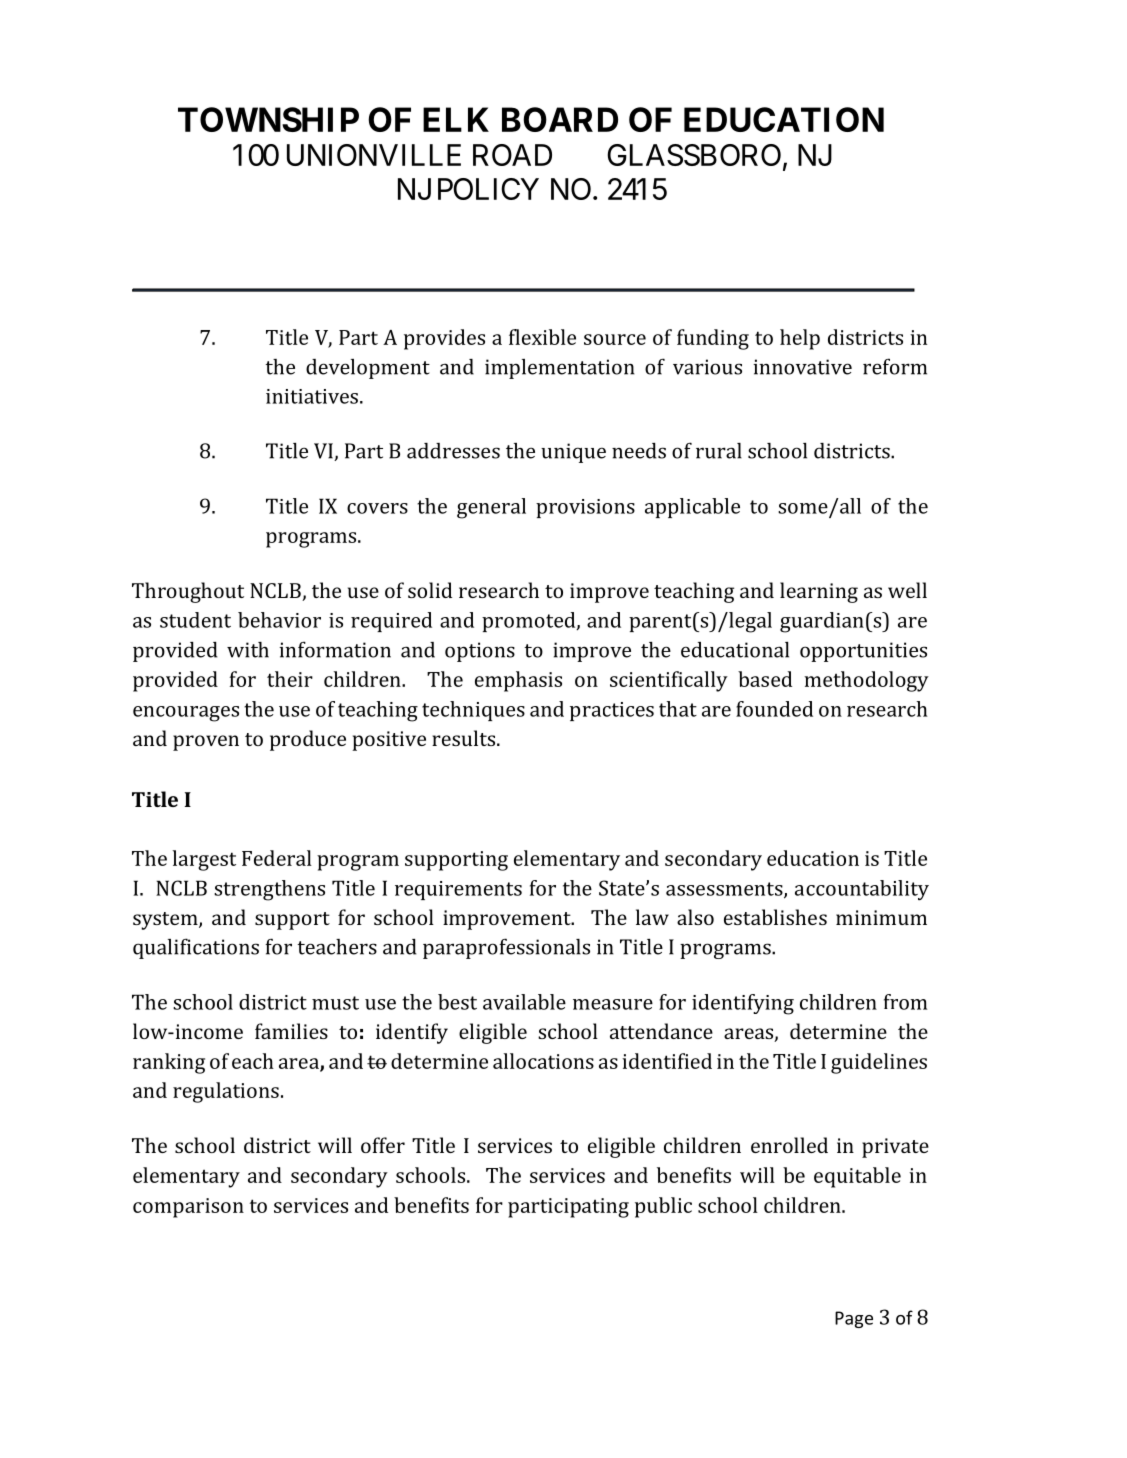 The image size is (1127, 1458). Describe the element at coordinates (774, 709) in the image. I see `founded` at that location.
